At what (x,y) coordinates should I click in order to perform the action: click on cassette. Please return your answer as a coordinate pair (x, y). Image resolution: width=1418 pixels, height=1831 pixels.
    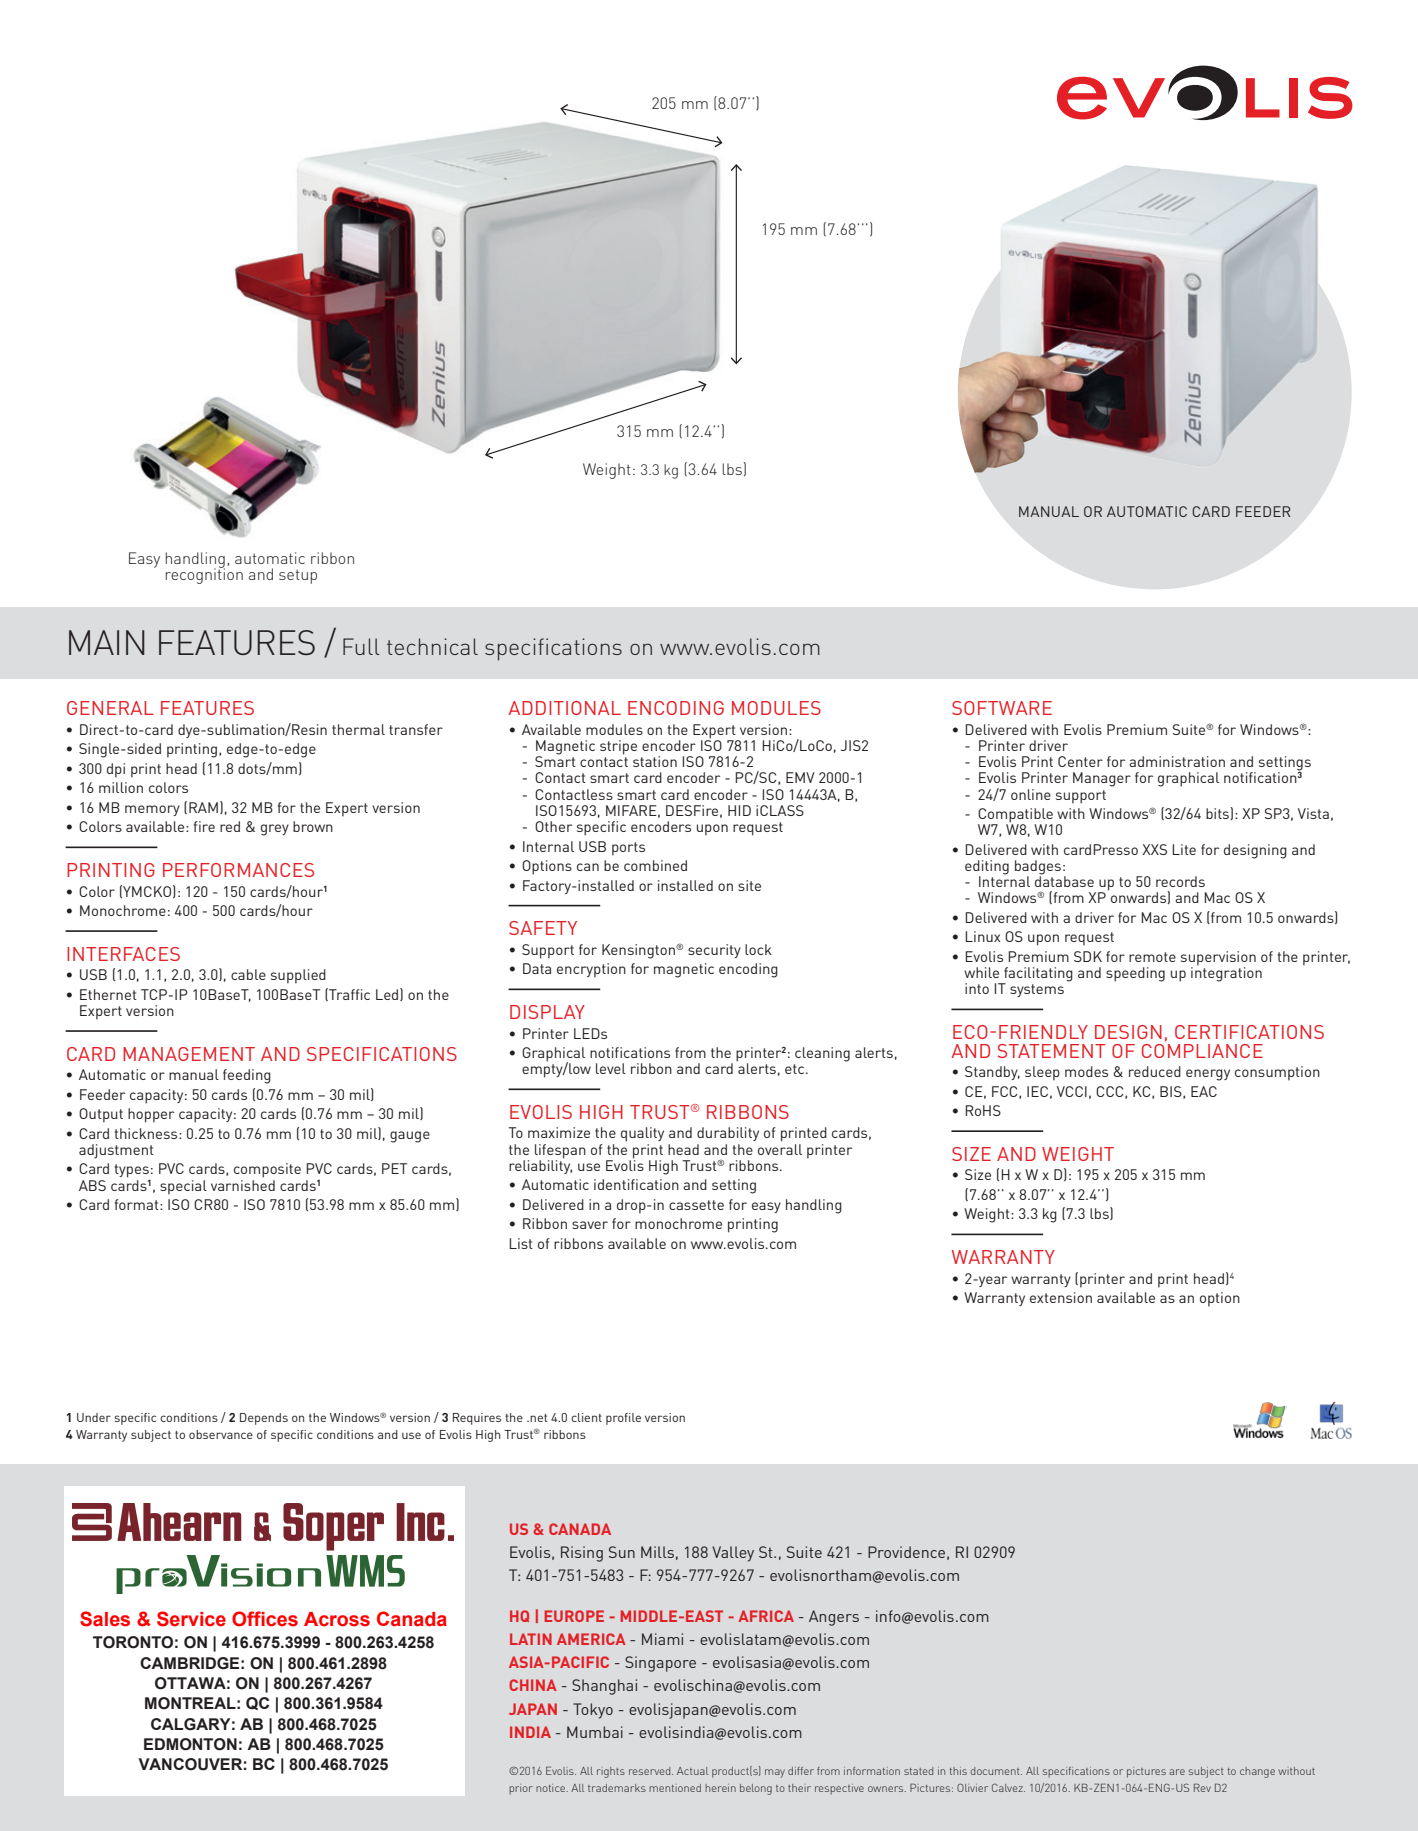
    Looking at the image, I should click on (696, 1205).
